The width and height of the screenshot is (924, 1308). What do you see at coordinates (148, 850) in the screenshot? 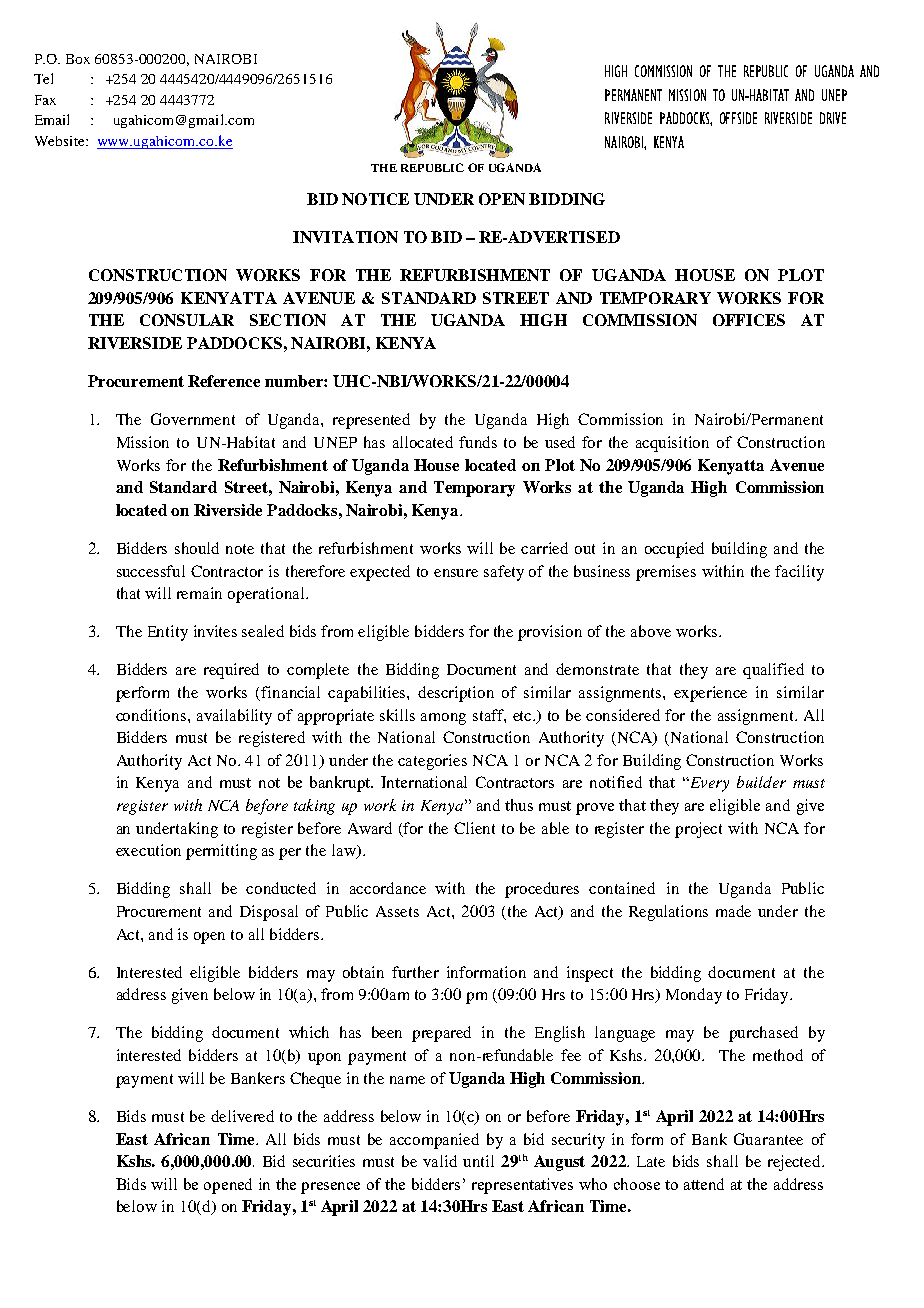
I see `execution` at bounding box center [148, 850].
